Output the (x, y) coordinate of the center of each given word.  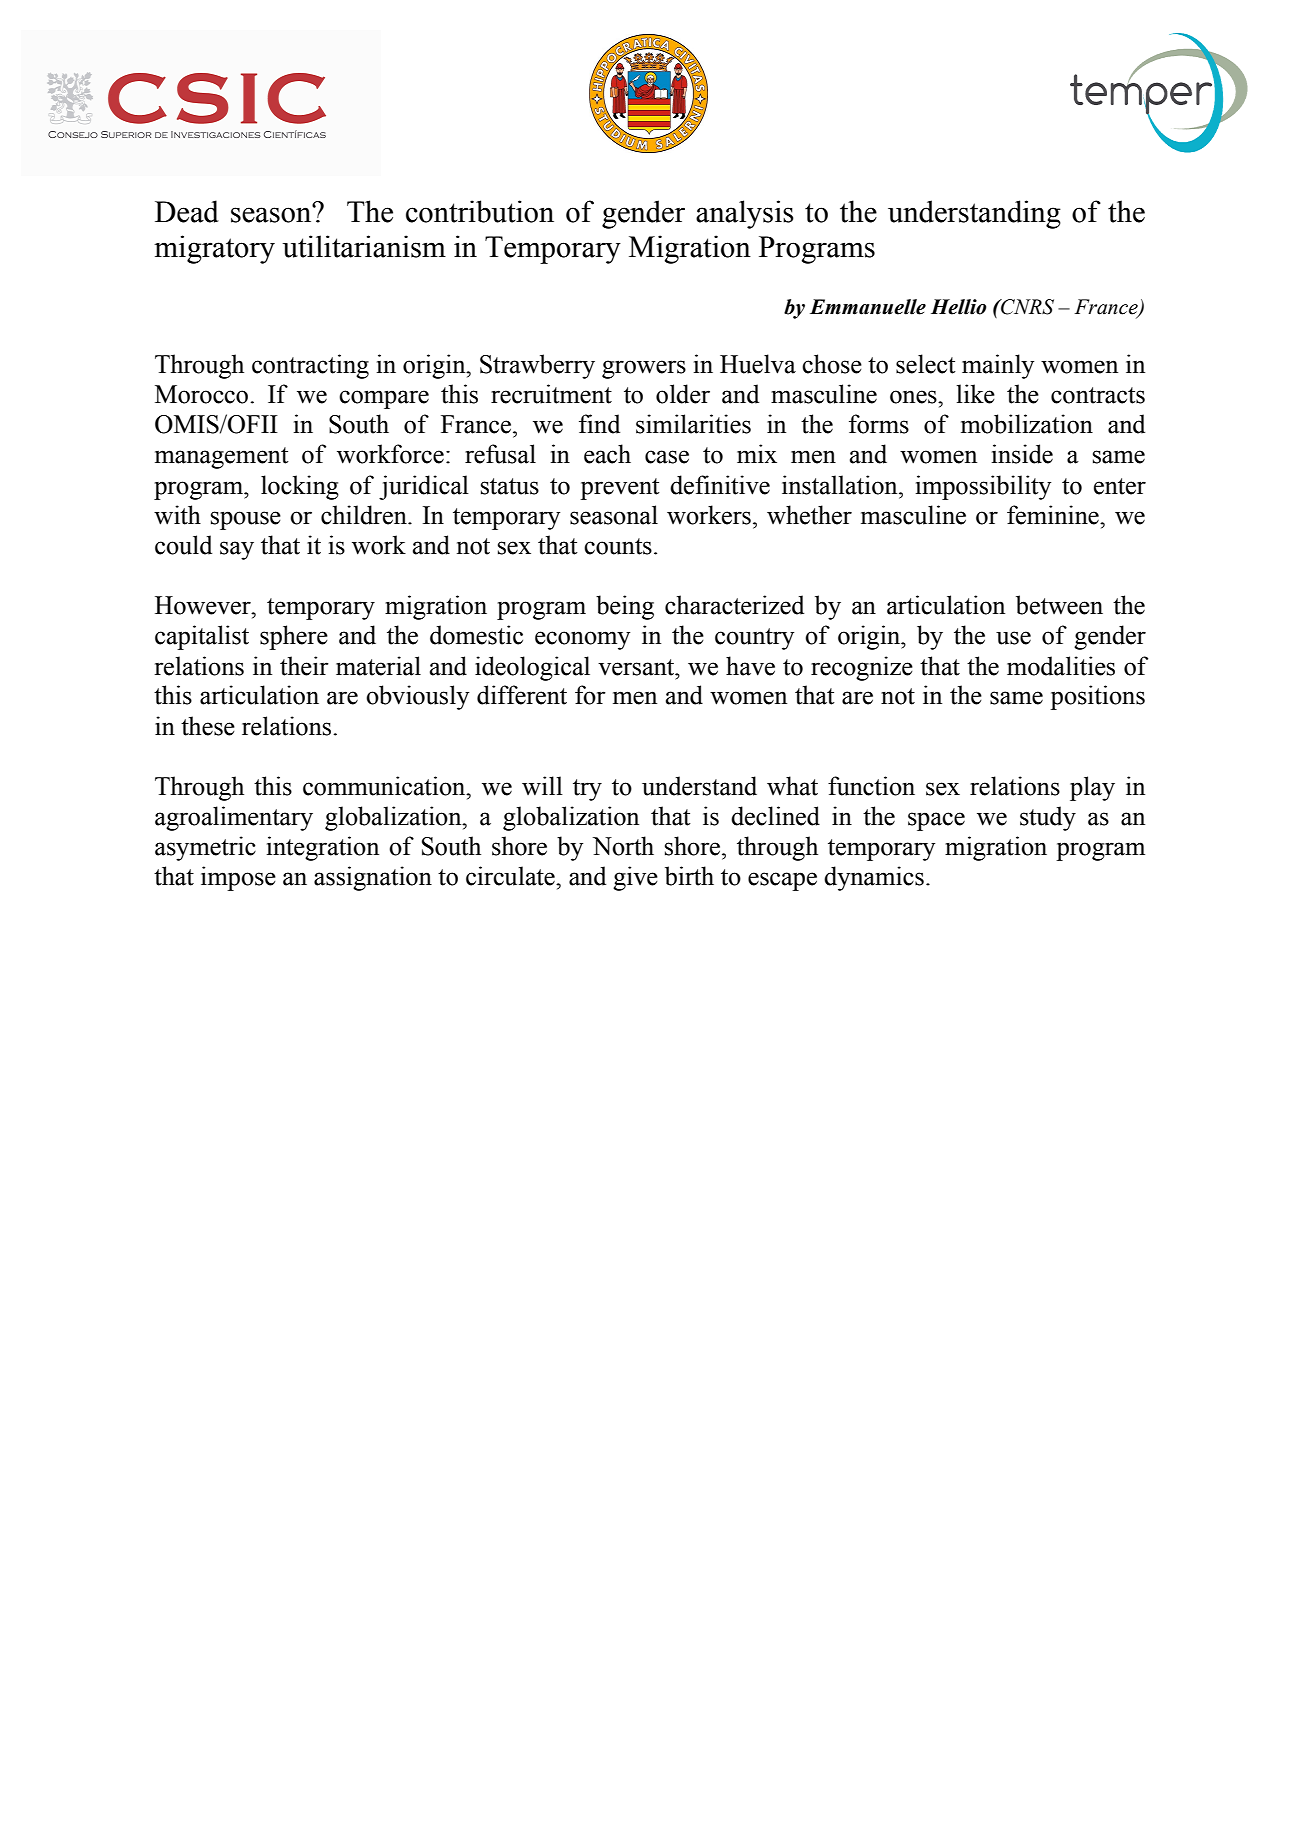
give (635, 878)
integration (323, 848)
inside (1022, 454)
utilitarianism (364, 246)
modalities (1061, 666)
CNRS (1026, 307)
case (667, 457)
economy (582, 640)
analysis (745, 214)
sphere (294, 637)
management (222, 458)
